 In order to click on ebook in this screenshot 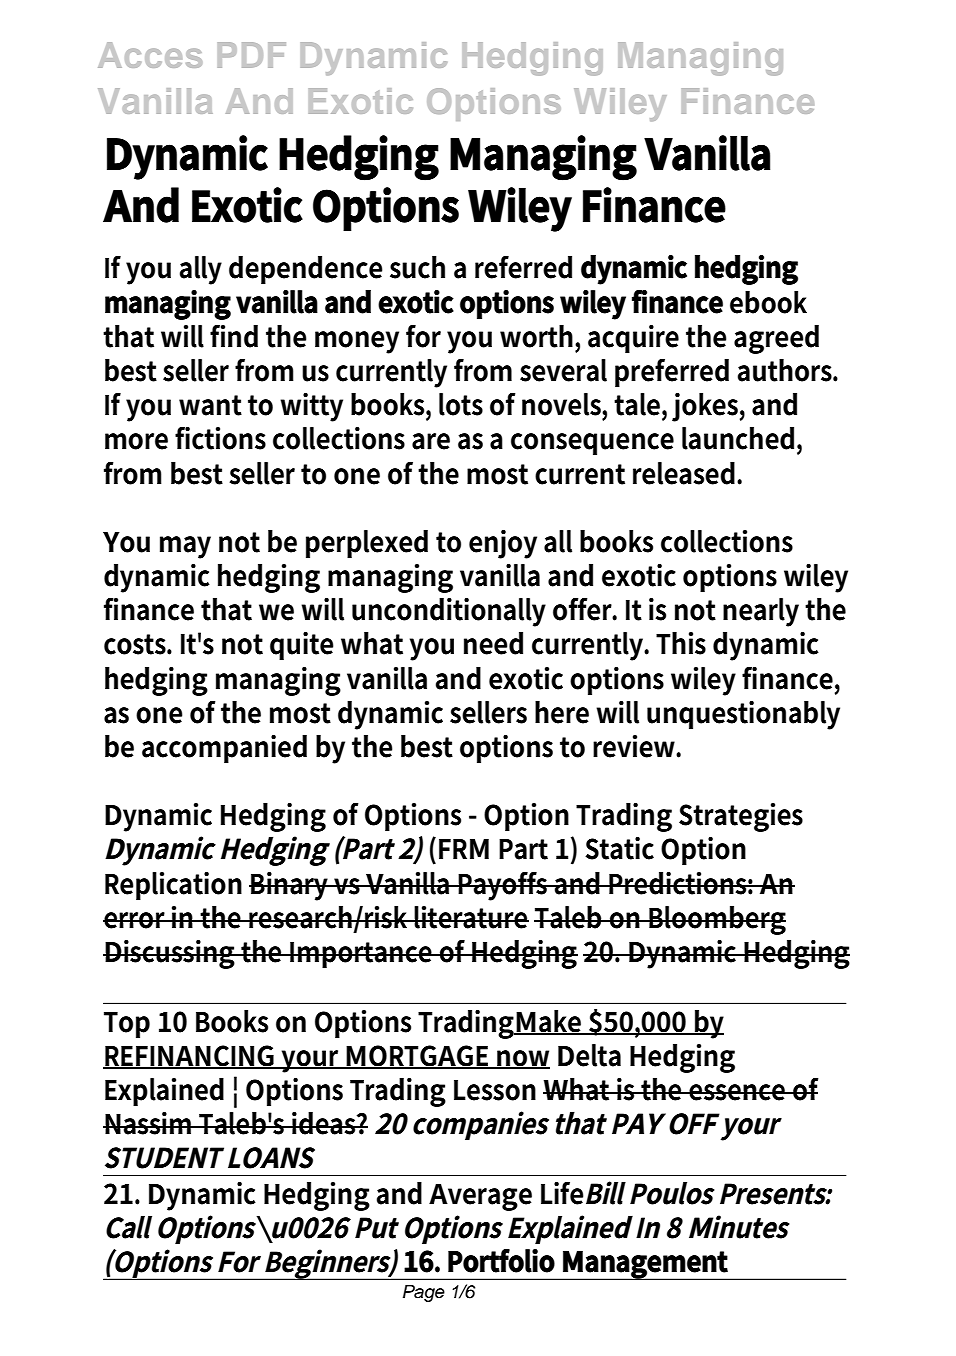, I will do `click(768, 302)`.
